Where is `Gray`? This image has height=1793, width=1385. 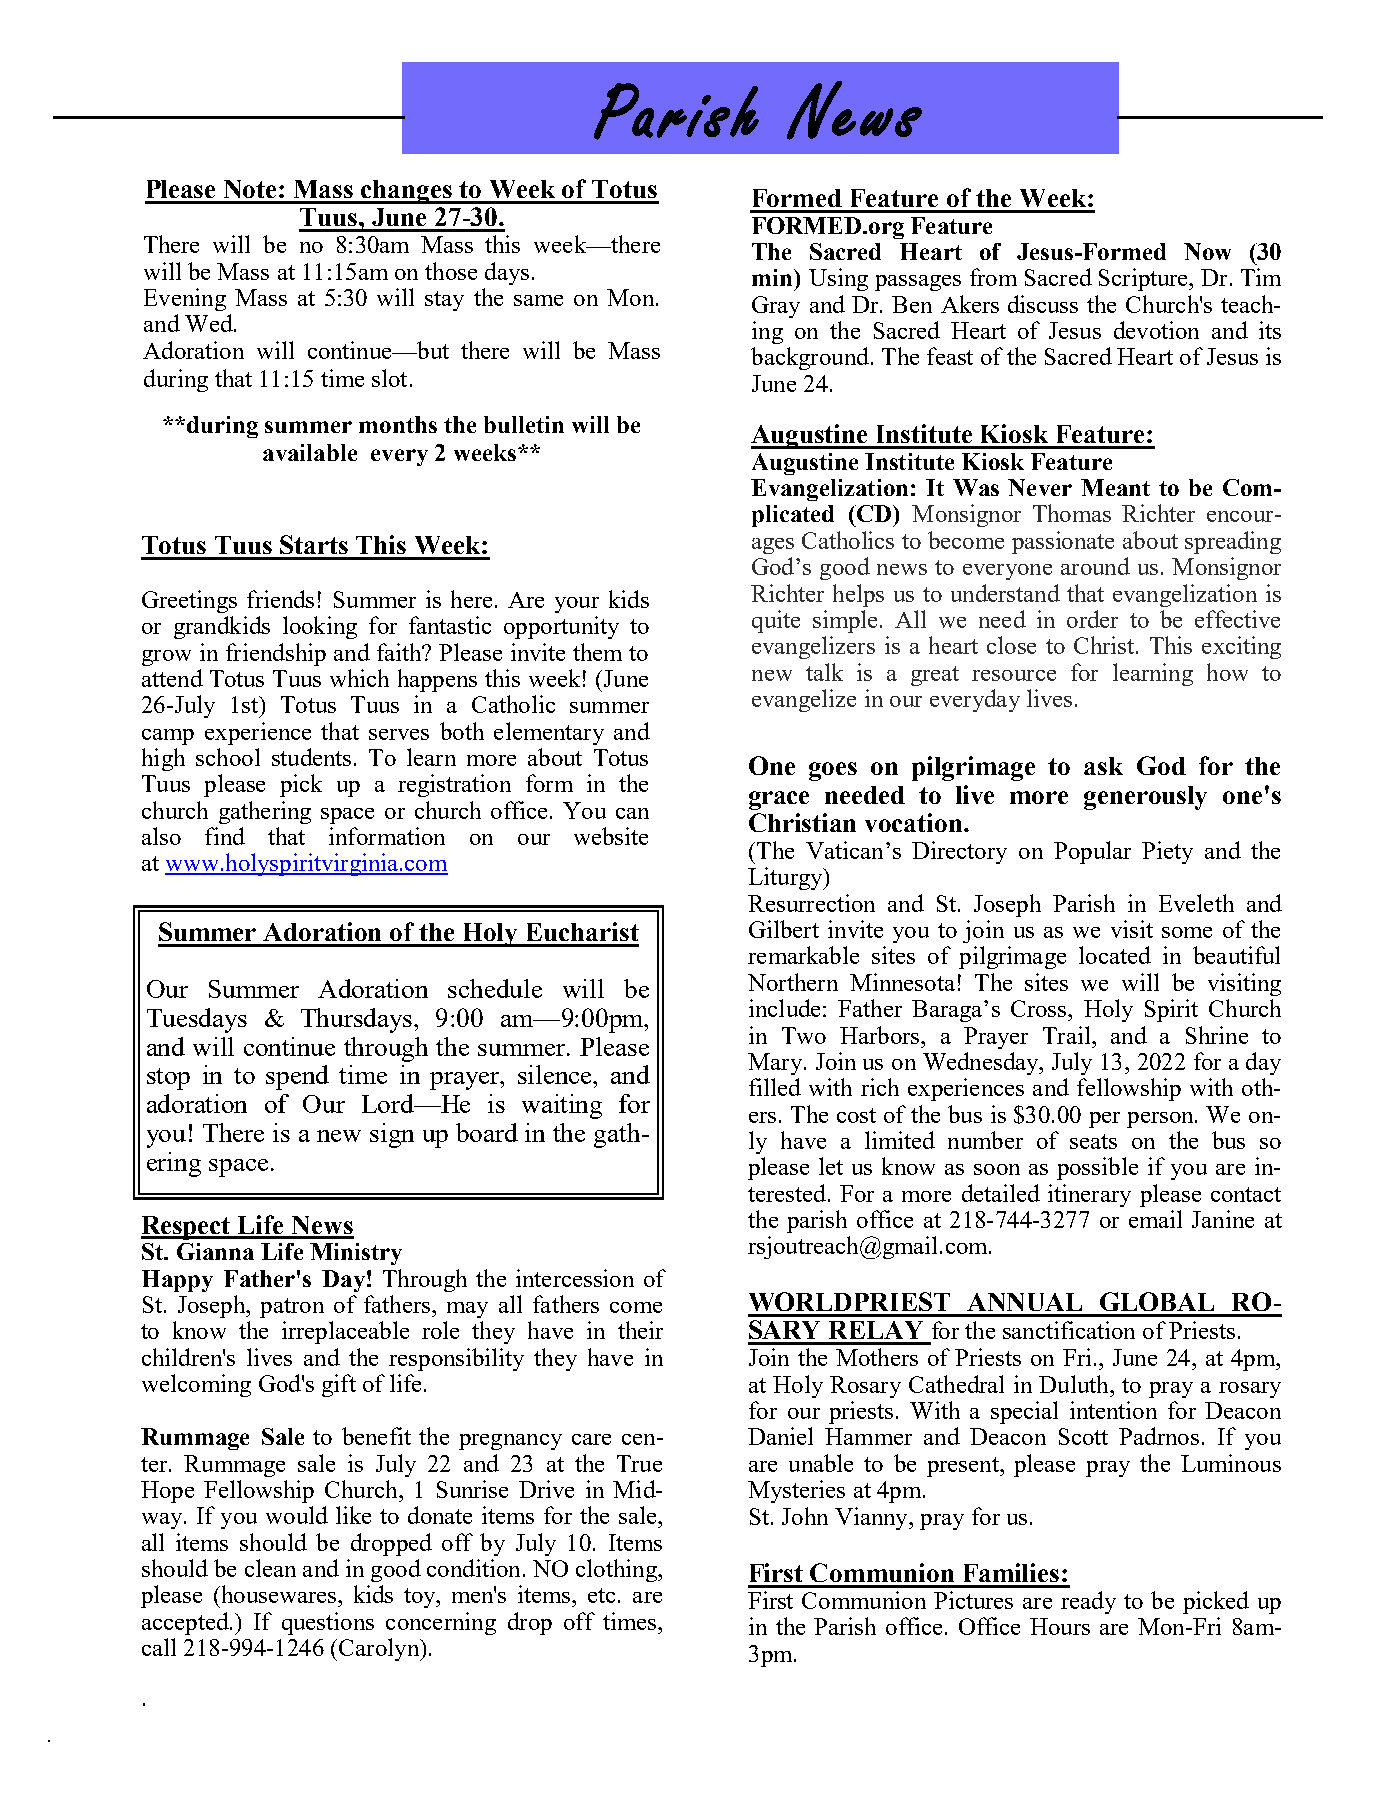 Gray is located at coordinates (776, 307).
